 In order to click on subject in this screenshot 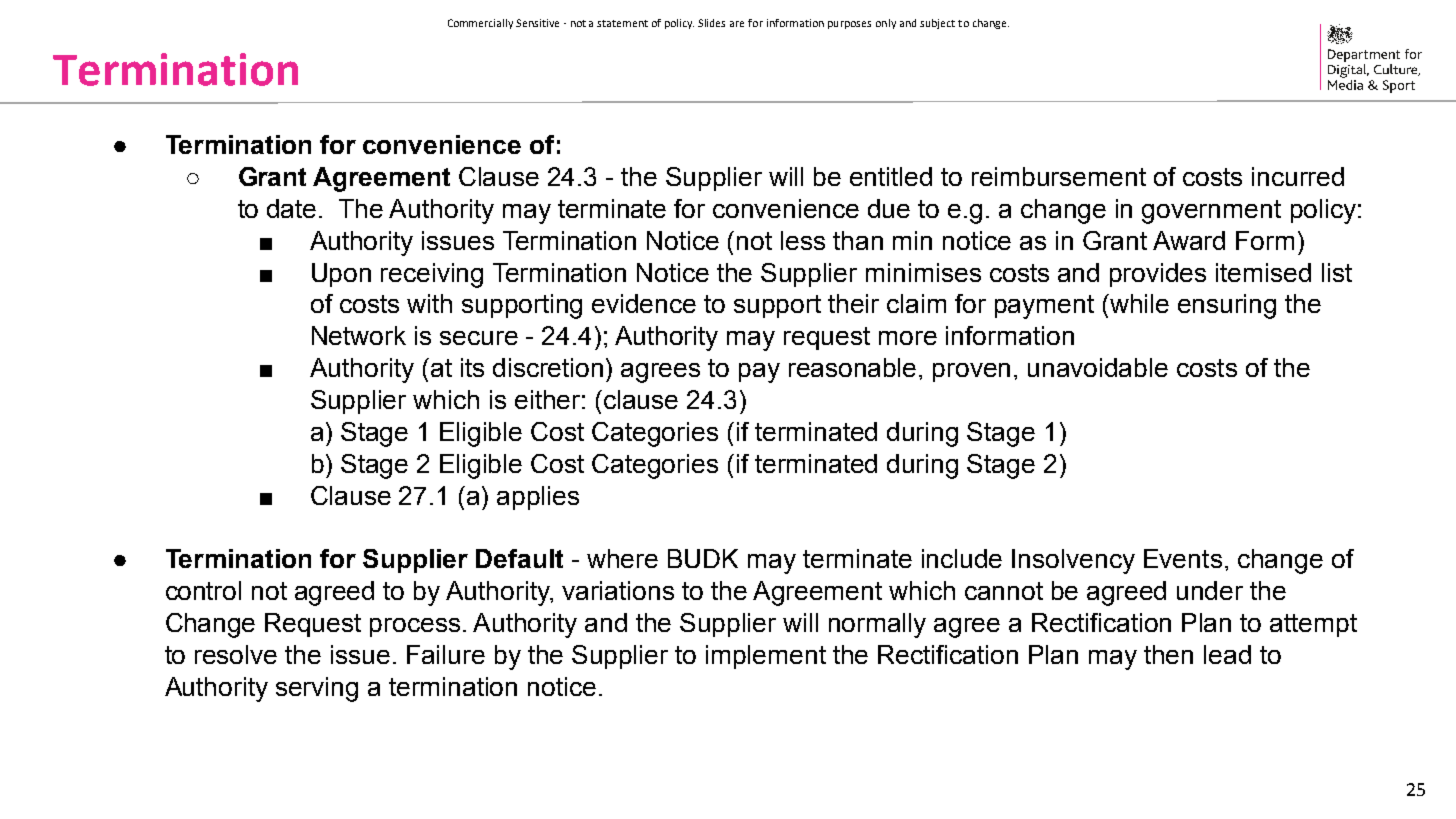, I will do `click(937, 24)`.
